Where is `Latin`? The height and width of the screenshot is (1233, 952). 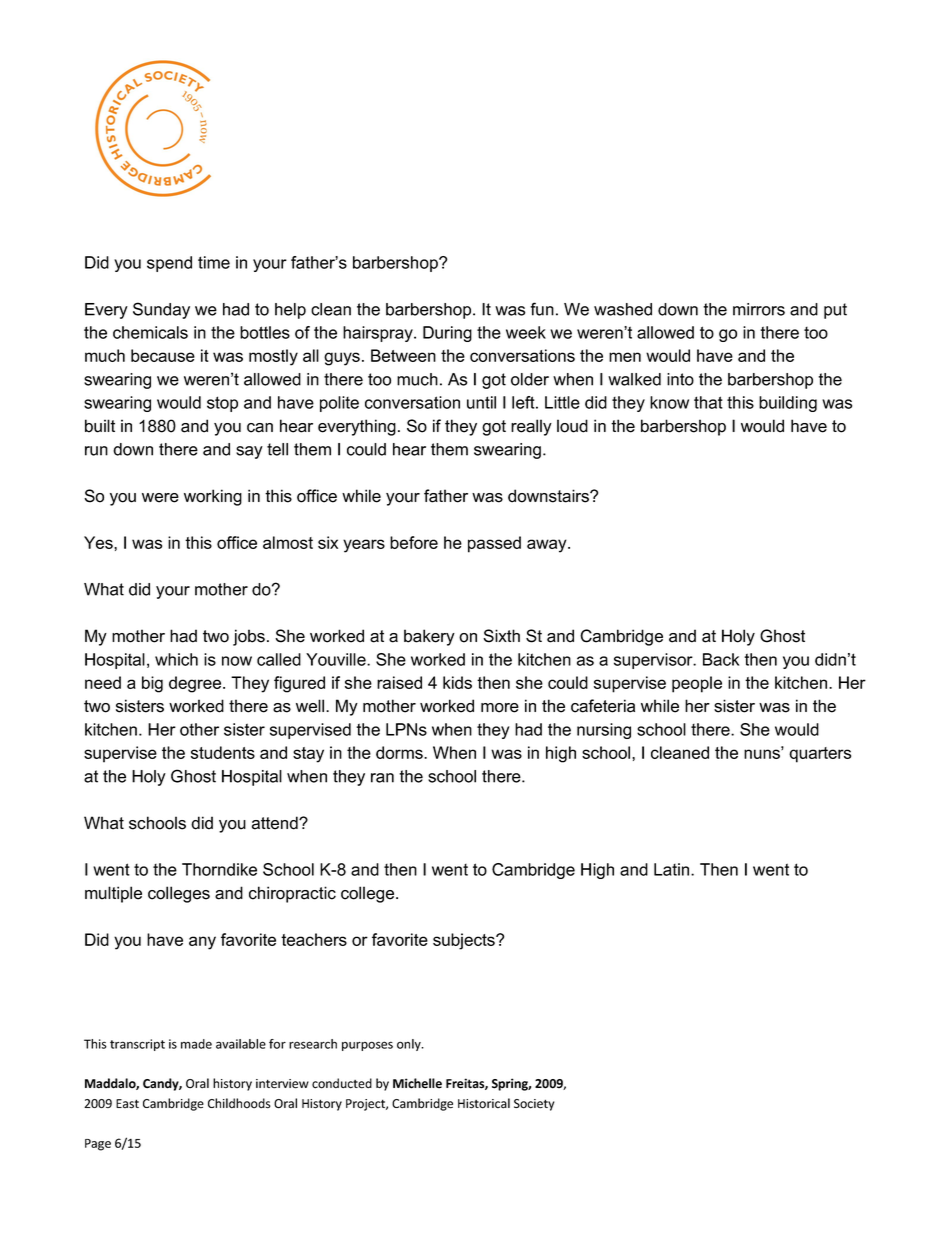 Latin is located at coordinates (673, 869).
